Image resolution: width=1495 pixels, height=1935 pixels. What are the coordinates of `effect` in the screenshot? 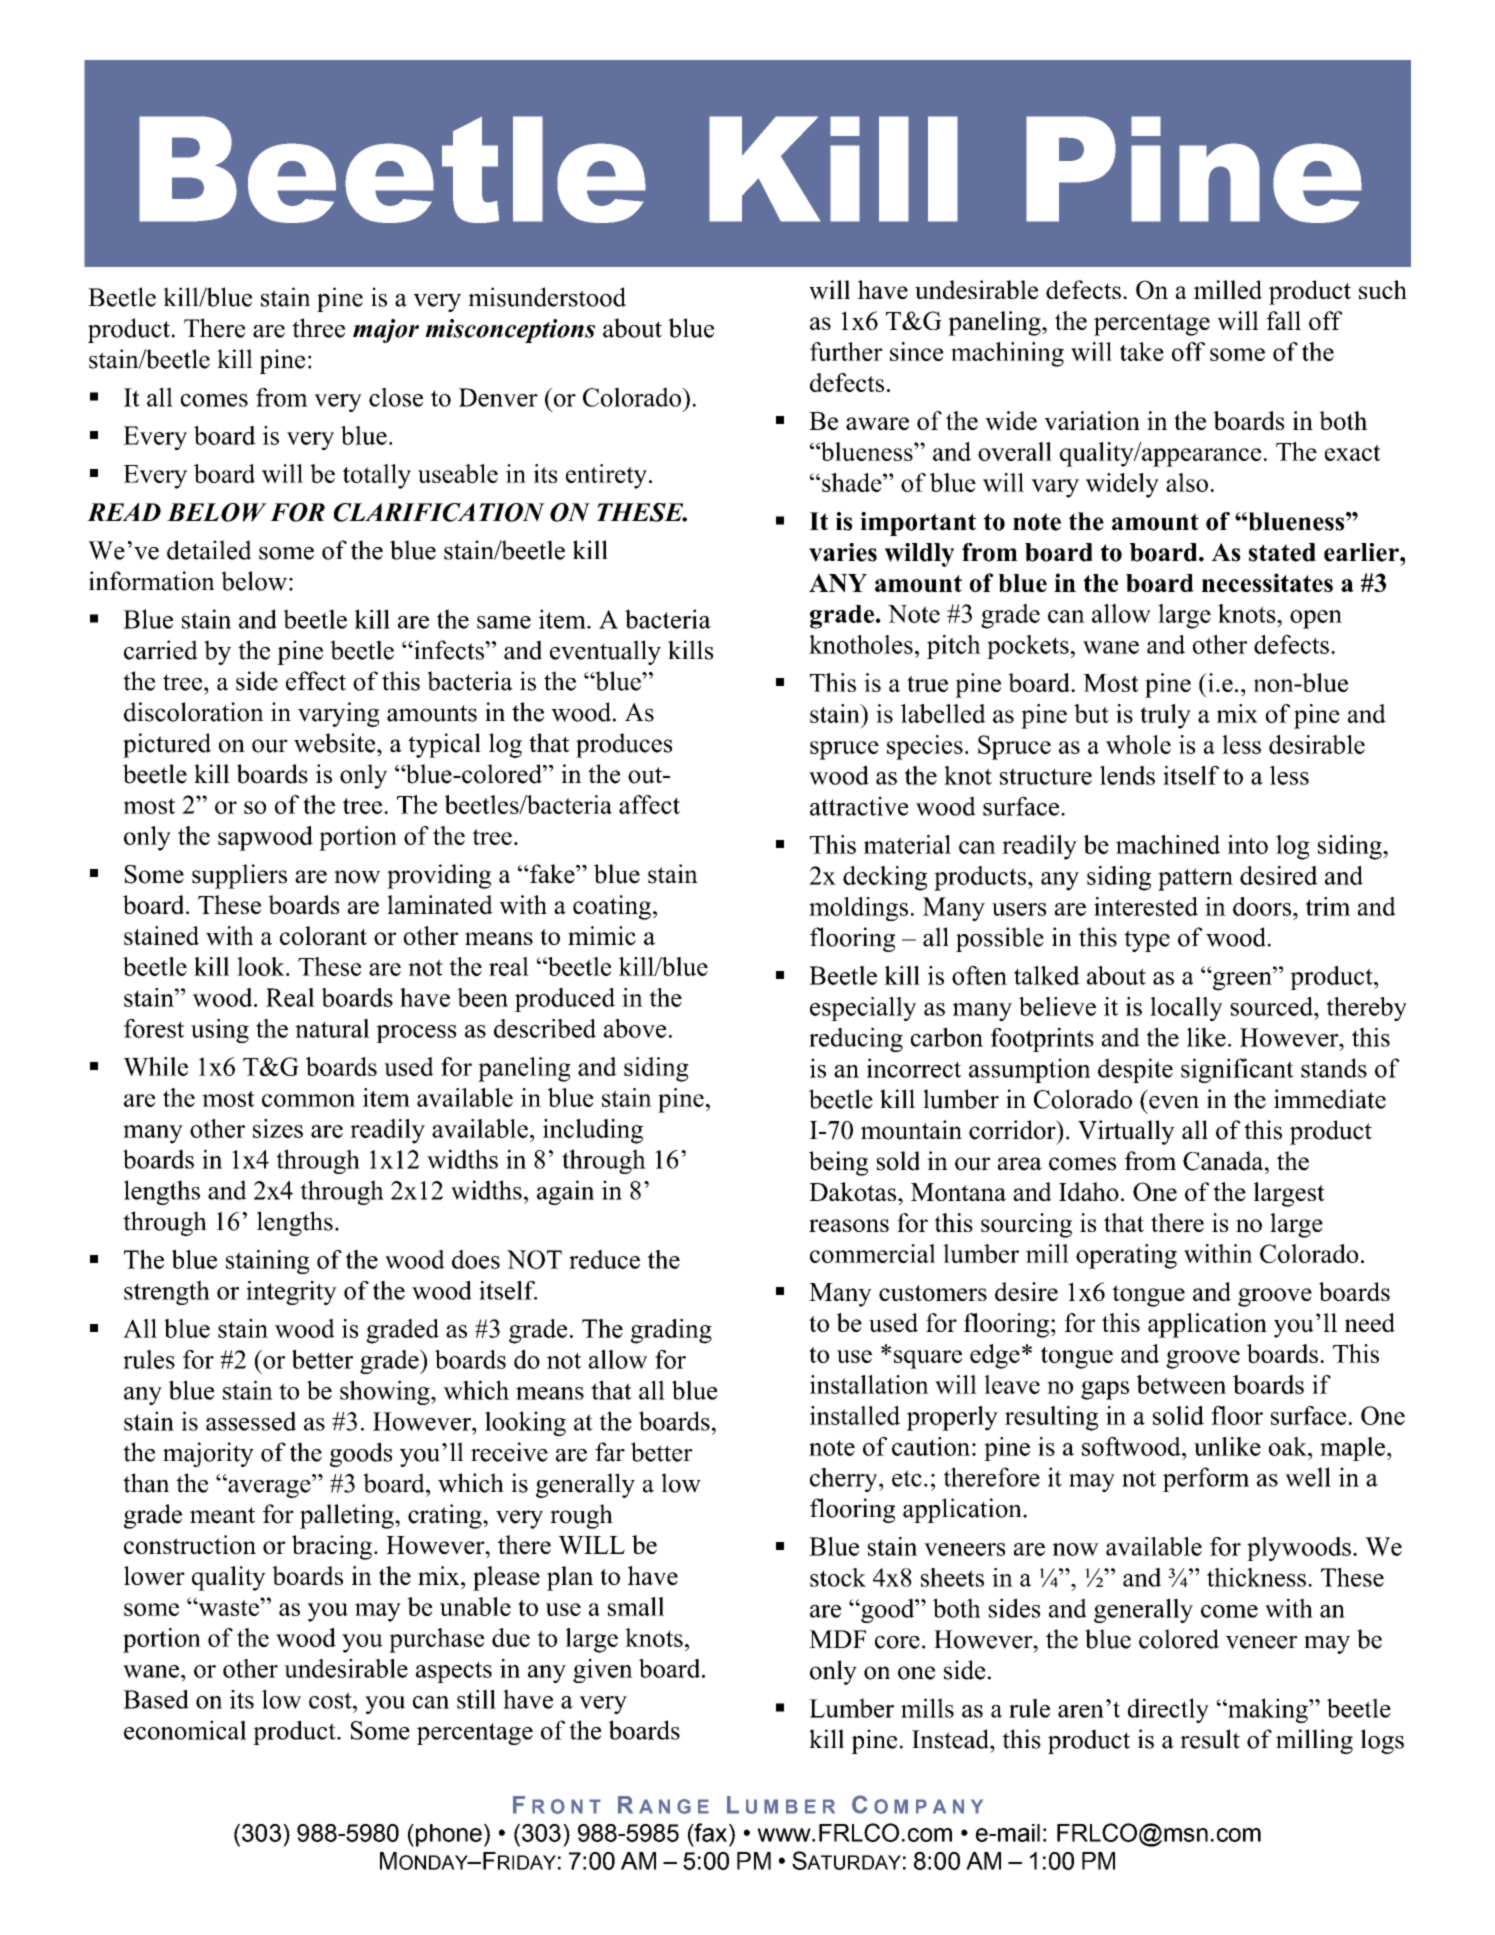 It's located at (316, 681).
